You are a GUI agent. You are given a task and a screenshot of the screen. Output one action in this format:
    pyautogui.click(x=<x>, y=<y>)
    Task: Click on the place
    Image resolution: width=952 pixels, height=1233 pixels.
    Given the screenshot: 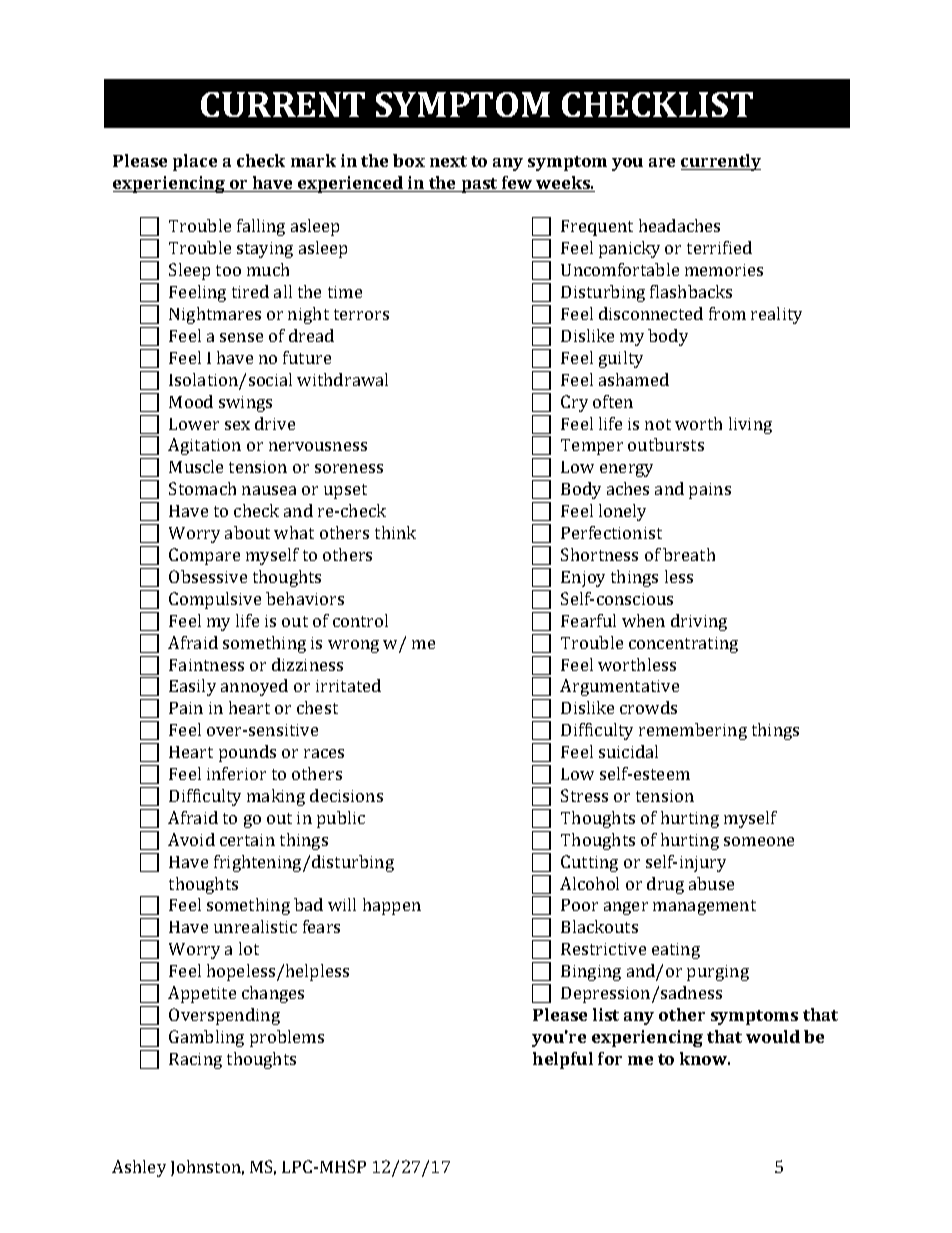 What is the action you would take?
    pyautogui.click(x=195, y=162)
